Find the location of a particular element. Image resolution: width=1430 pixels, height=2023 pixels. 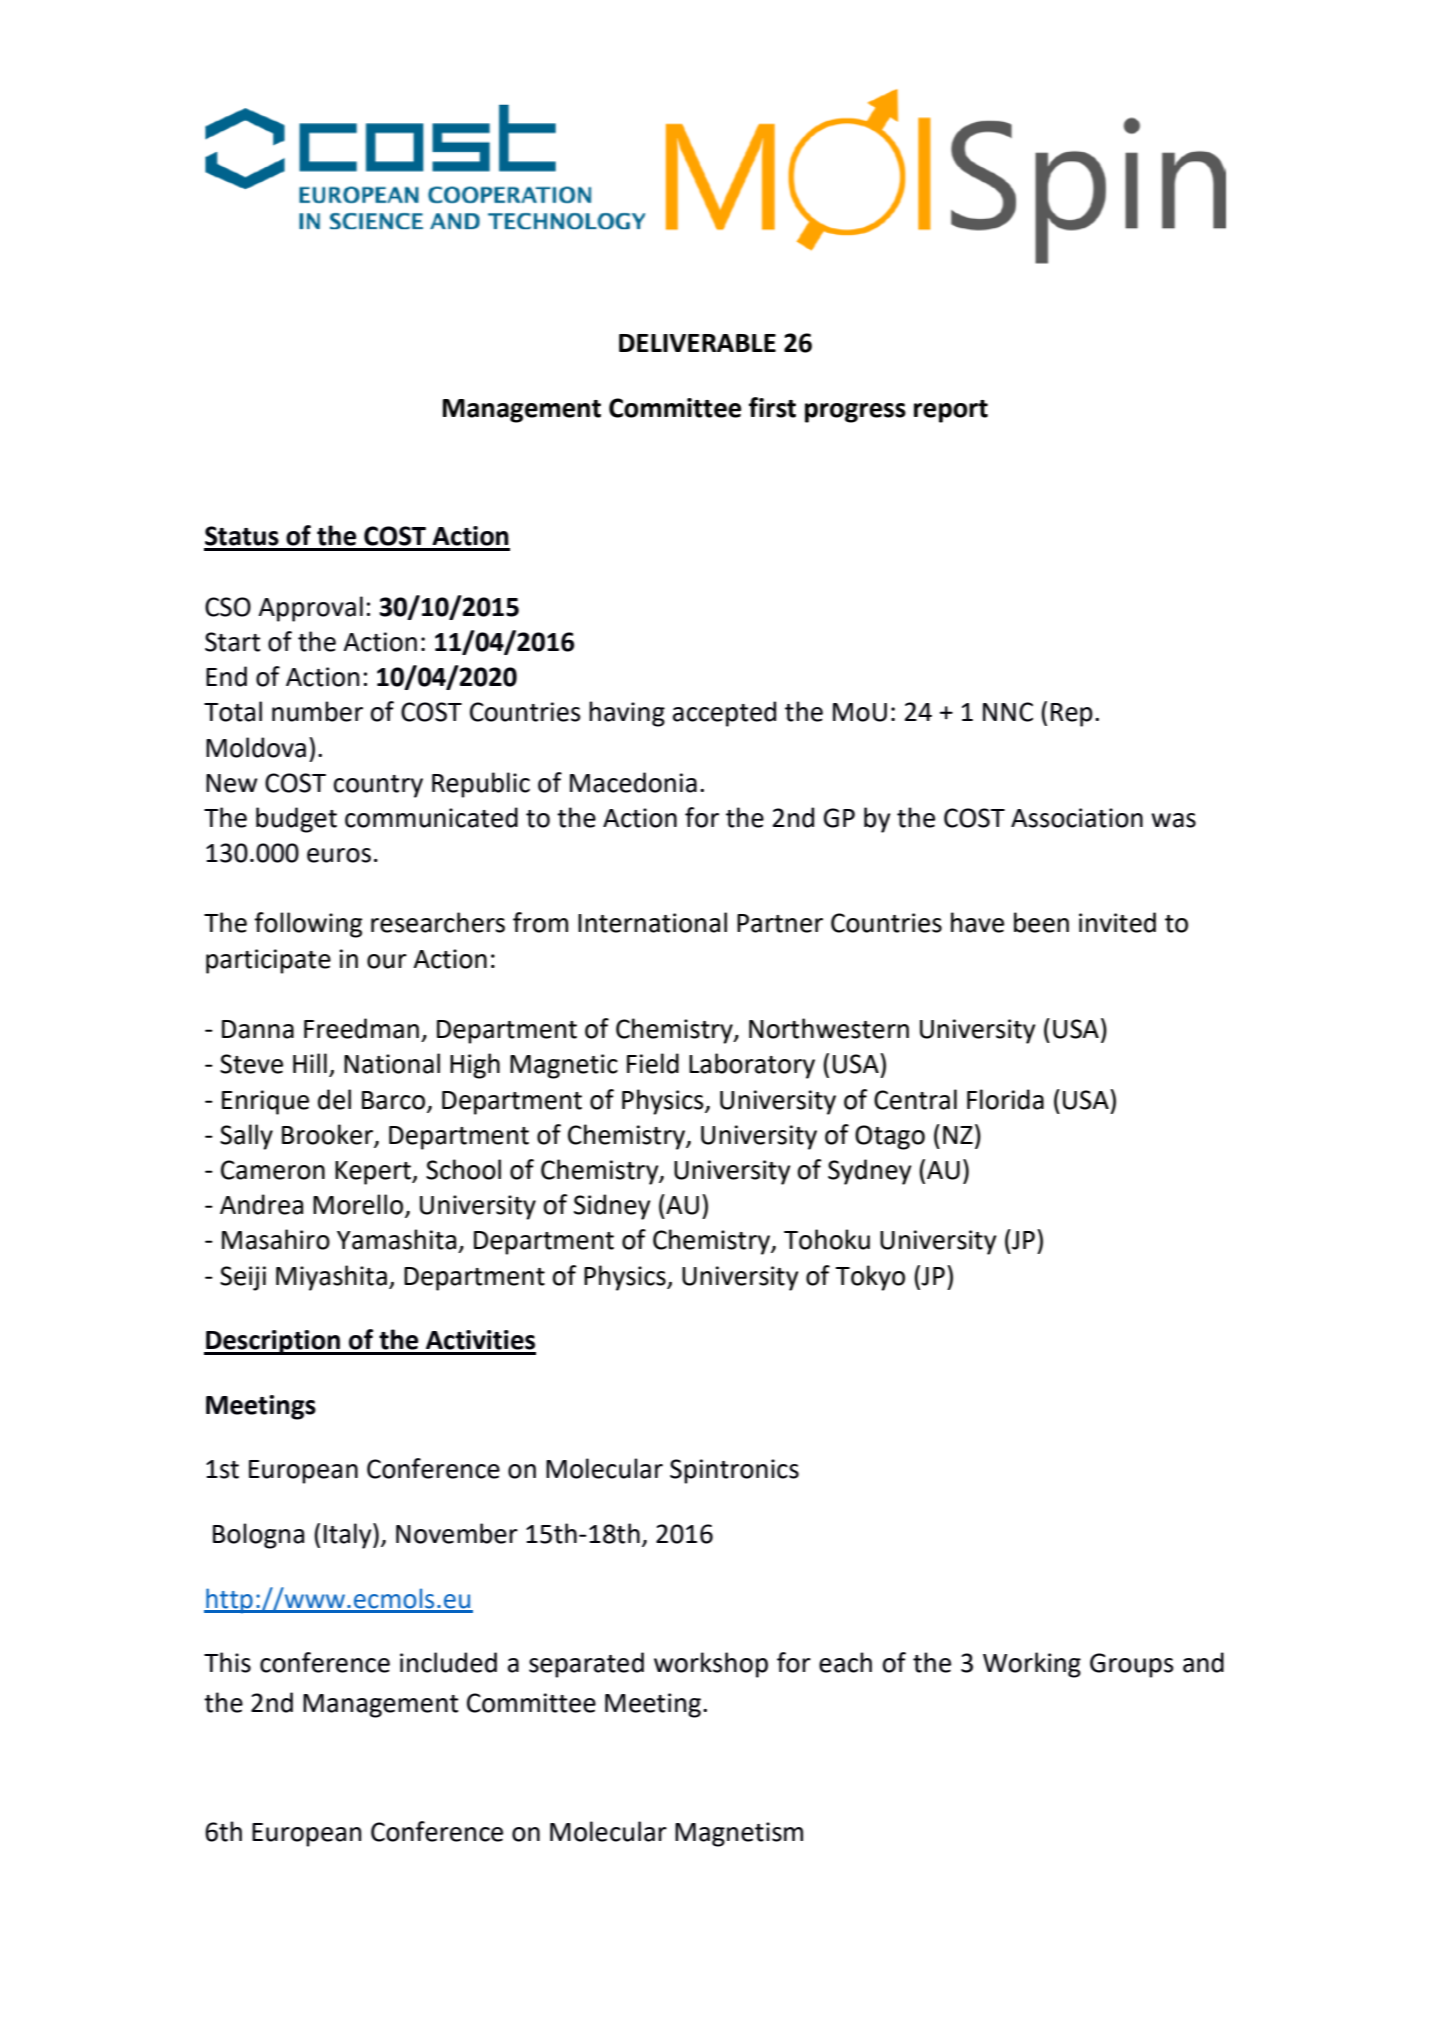

Tohoku is located at coordinates (827, 1239).
